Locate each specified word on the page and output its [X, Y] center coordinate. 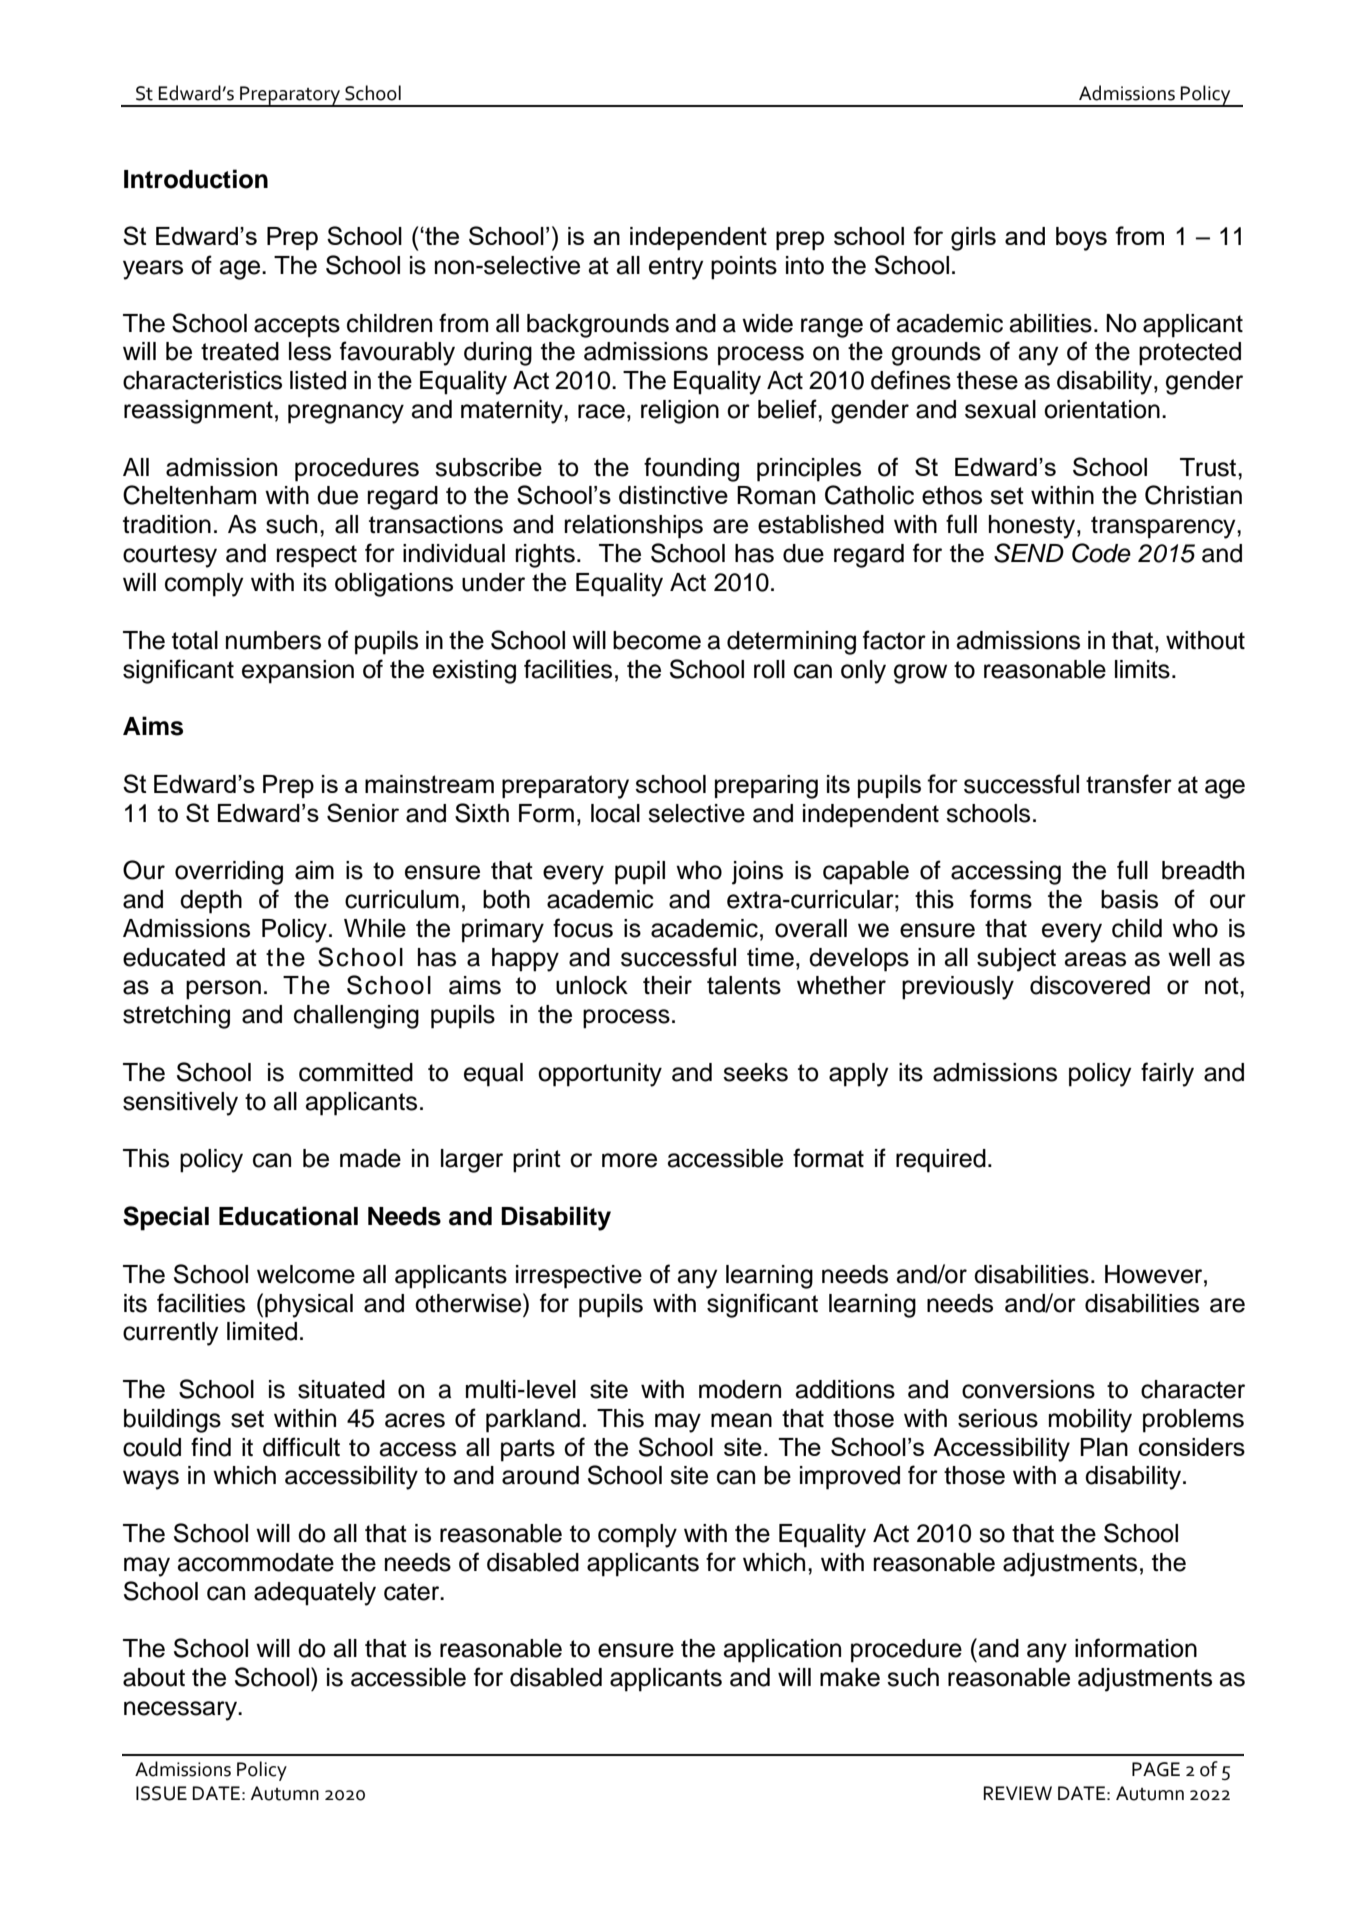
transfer [1129, 784]
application [782, 1651]
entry [676, 268]
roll [769, 669]
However [1155, 1274]
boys [1081, 239]
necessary [181, 1711]
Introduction [196, 179]
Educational [288, 1216]
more [629, 1160]
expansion [298, 672]
